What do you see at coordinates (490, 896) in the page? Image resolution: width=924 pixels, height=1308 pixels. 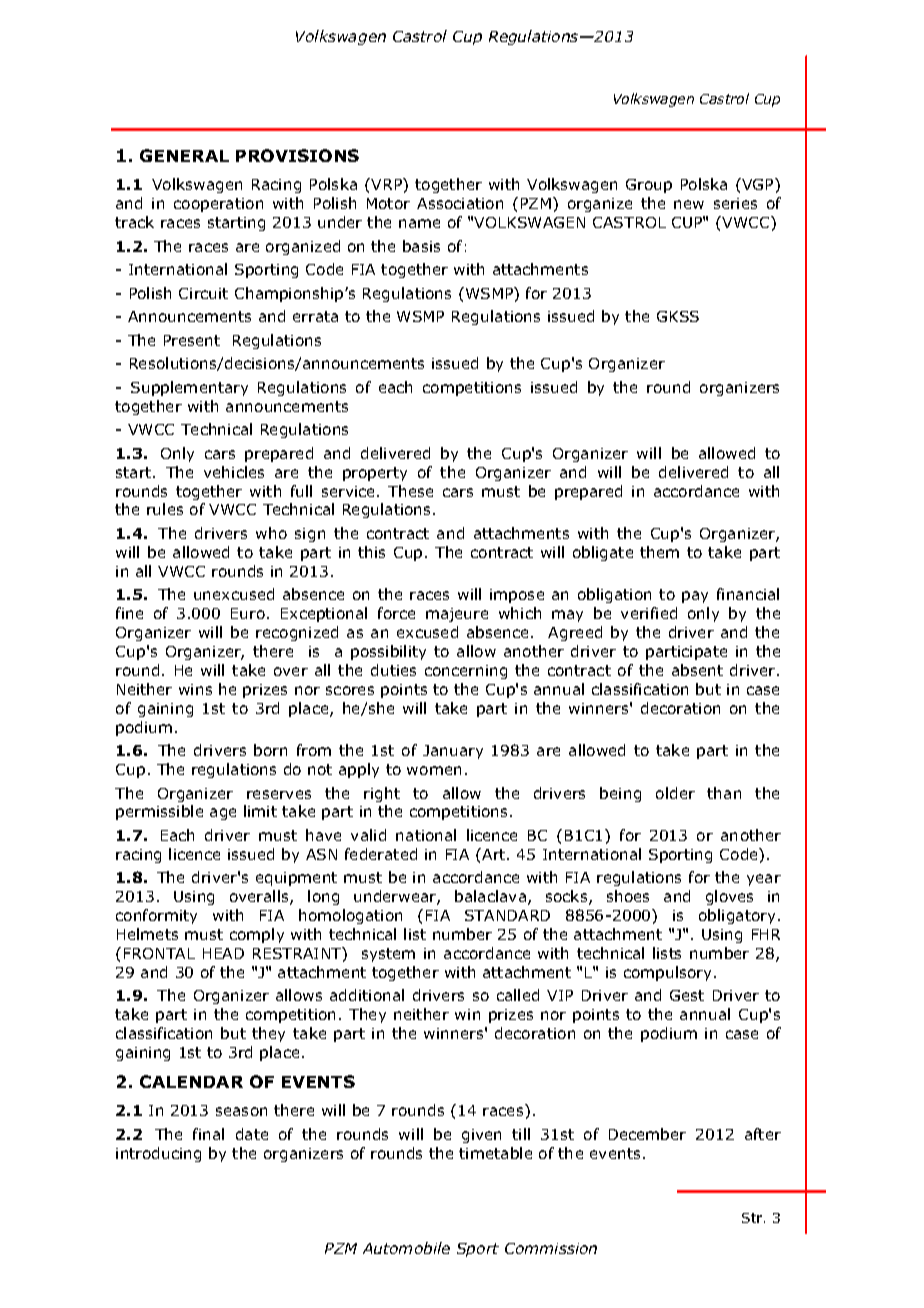 I see `balaclava` at bounding box center [490, 896].
